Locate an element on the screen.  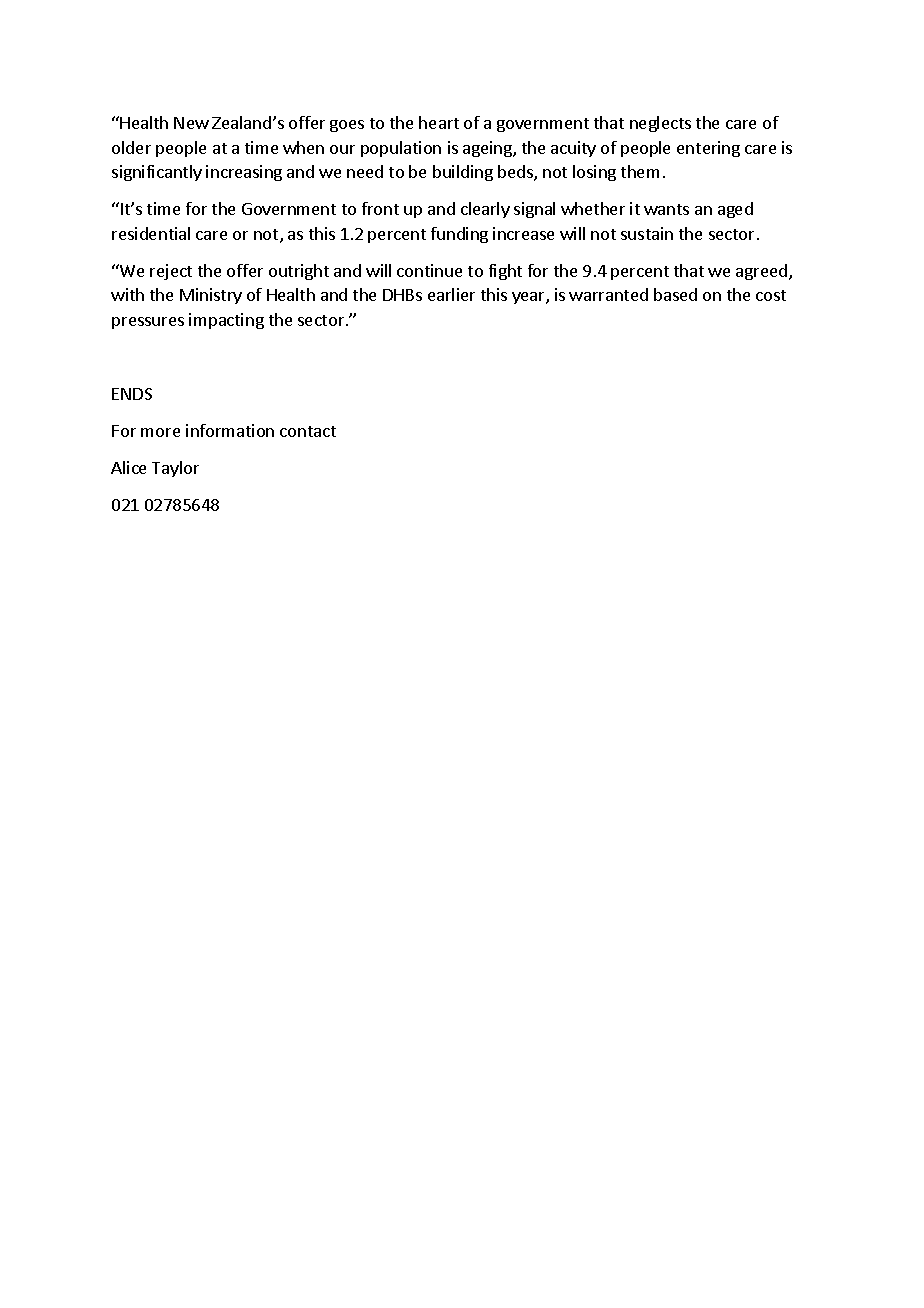
heart is located at coordinates (439, 122).
